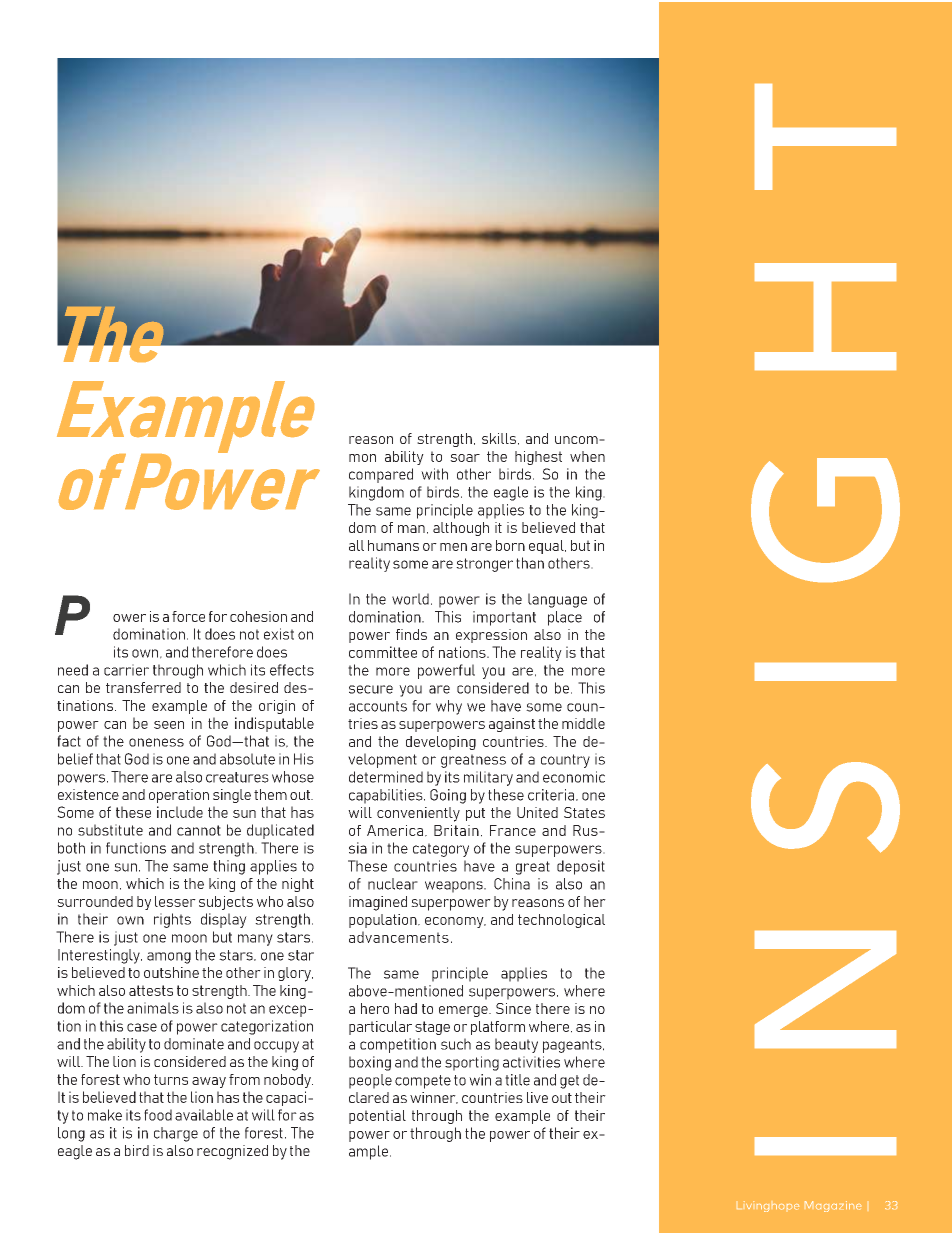 The width and height of the image is (952, 1233). Describe the element at coordinates (377, 1117) in the image. I see `potential` at that location.
